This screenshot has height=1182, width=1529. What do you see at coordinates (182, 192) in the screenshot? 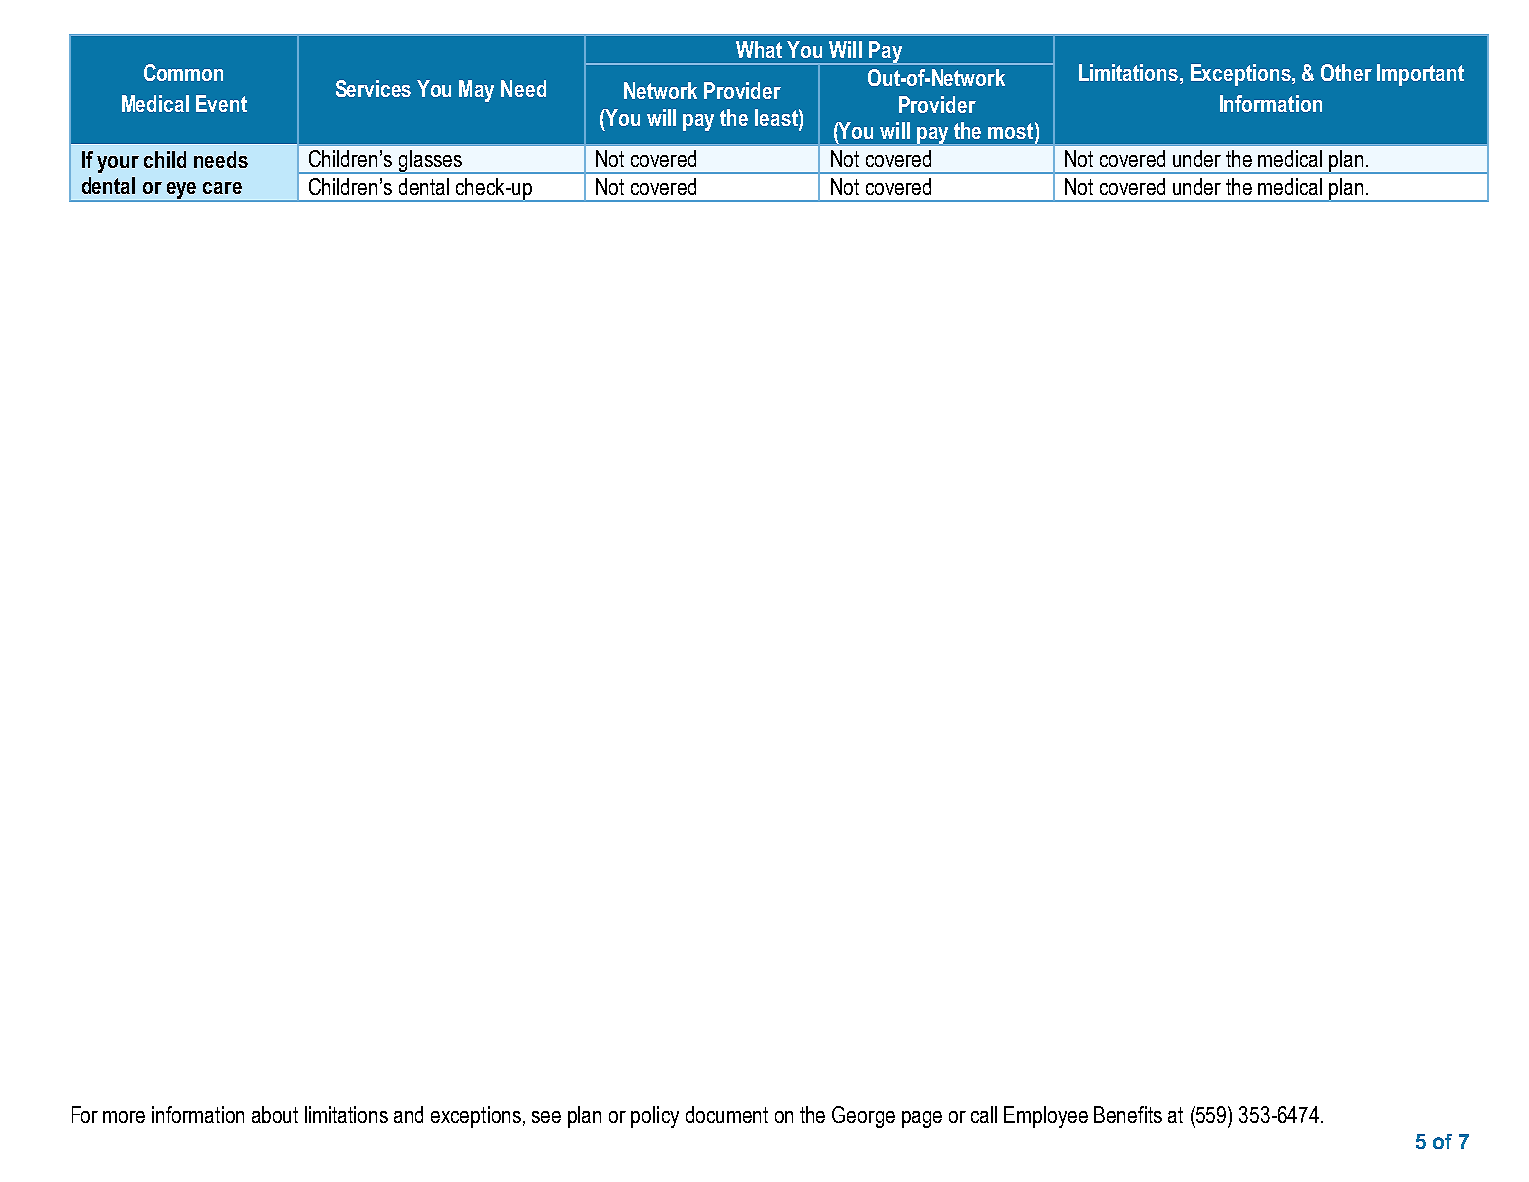
I see `eye` at bounding box center [182, 192].
